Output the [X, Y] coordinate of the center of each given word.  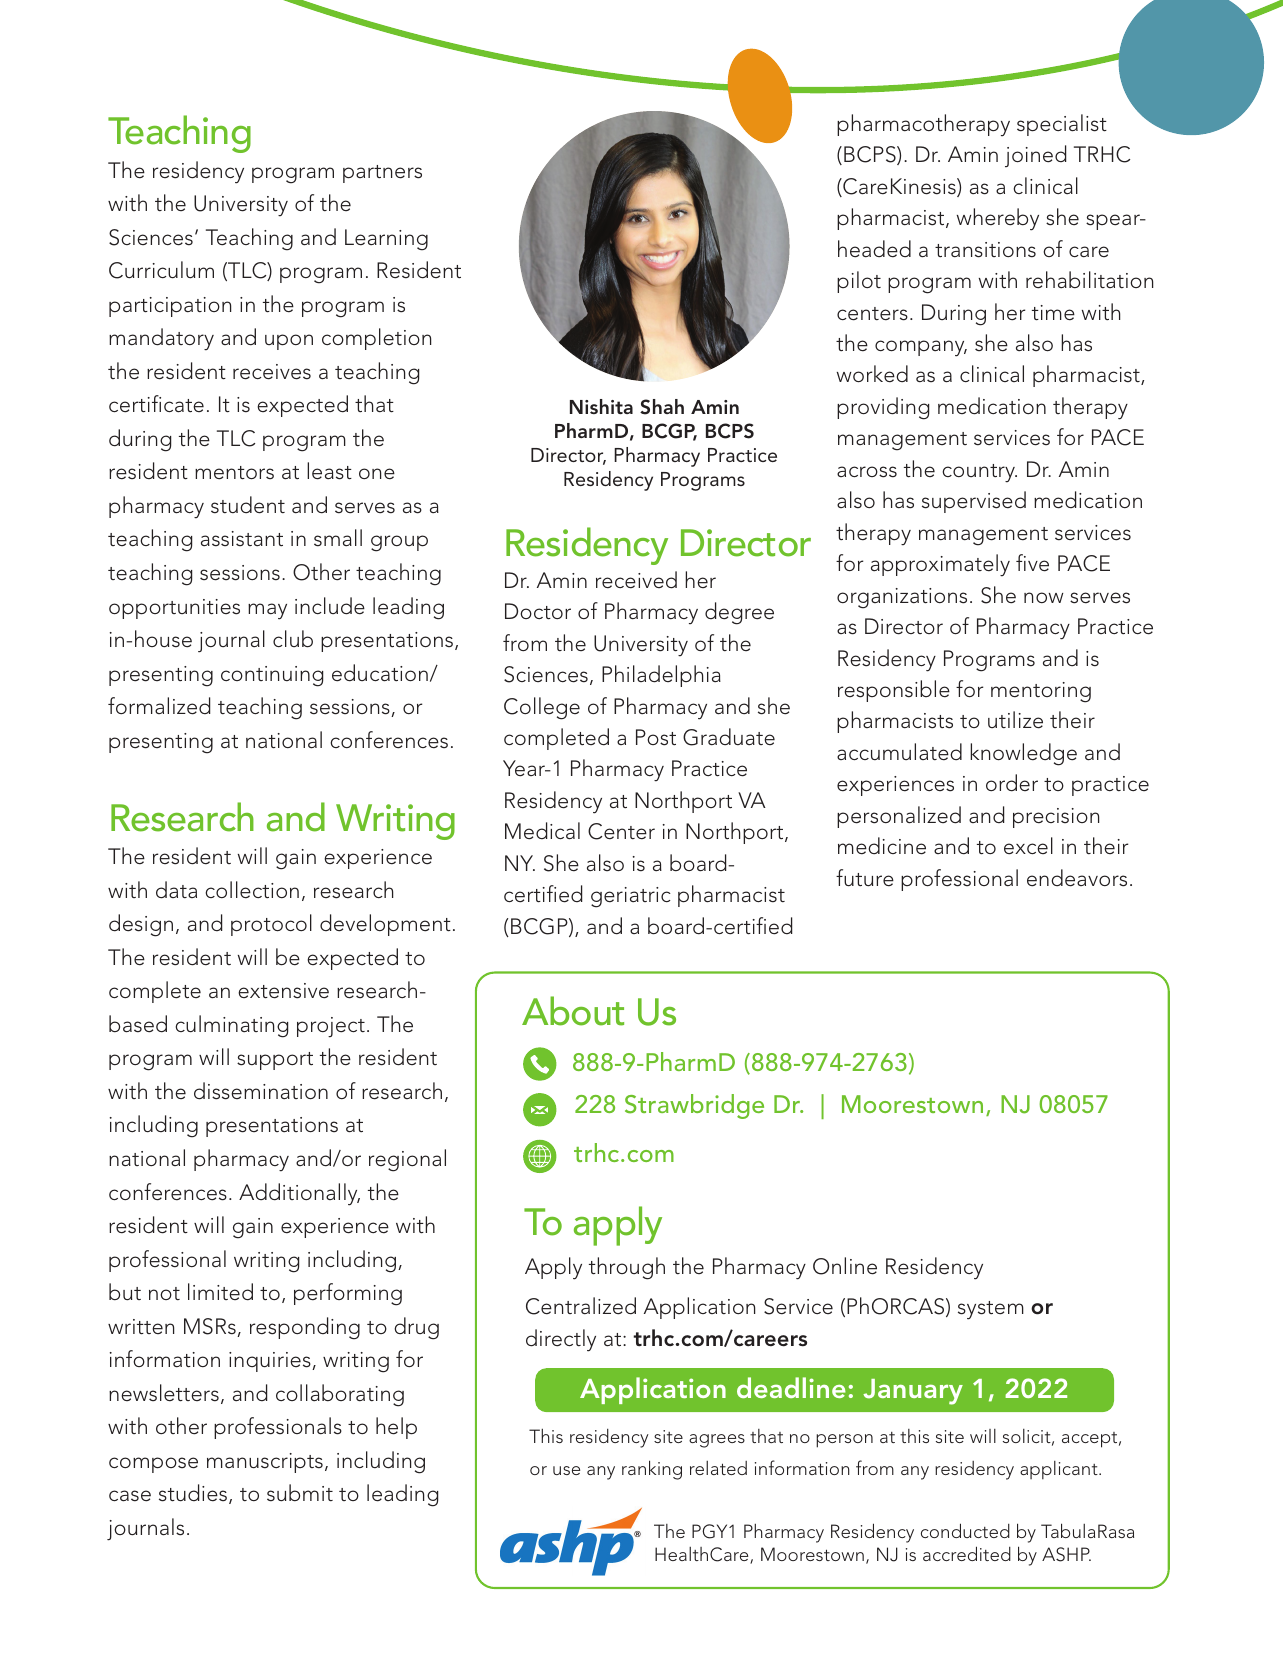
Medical [542, 831]
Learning [386, 240]
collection [252, 890]
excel [1028, 846]
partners [382, 174]
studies [194, 1494]
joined [1035, 156]
